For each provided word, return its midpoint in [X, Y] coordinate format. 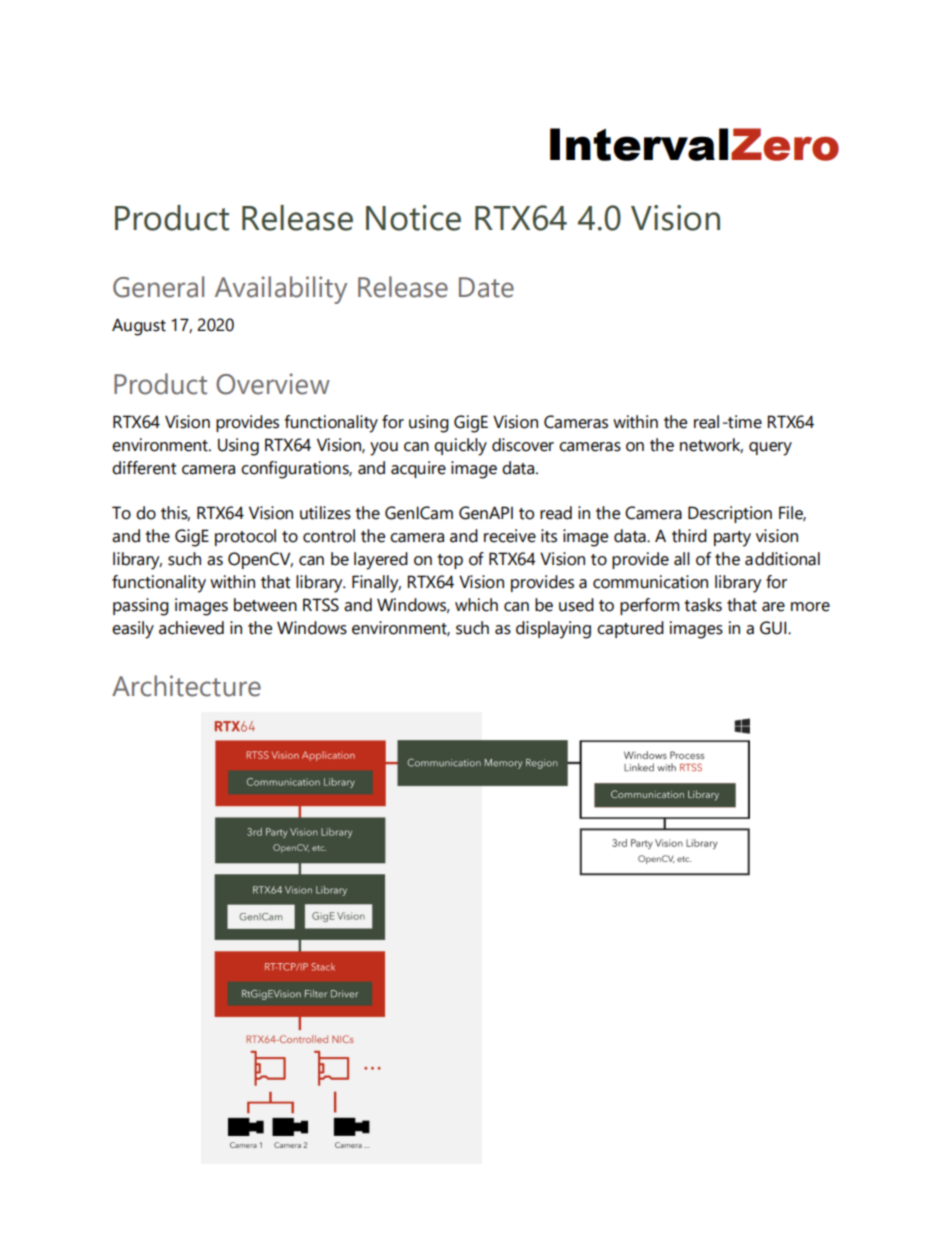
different [144, 468]
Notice [413, 218]
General [158, 287]
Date [486, 287]
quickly [460, 447]
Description [730, 514]
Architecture [186, 686]
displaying [553, 630]
